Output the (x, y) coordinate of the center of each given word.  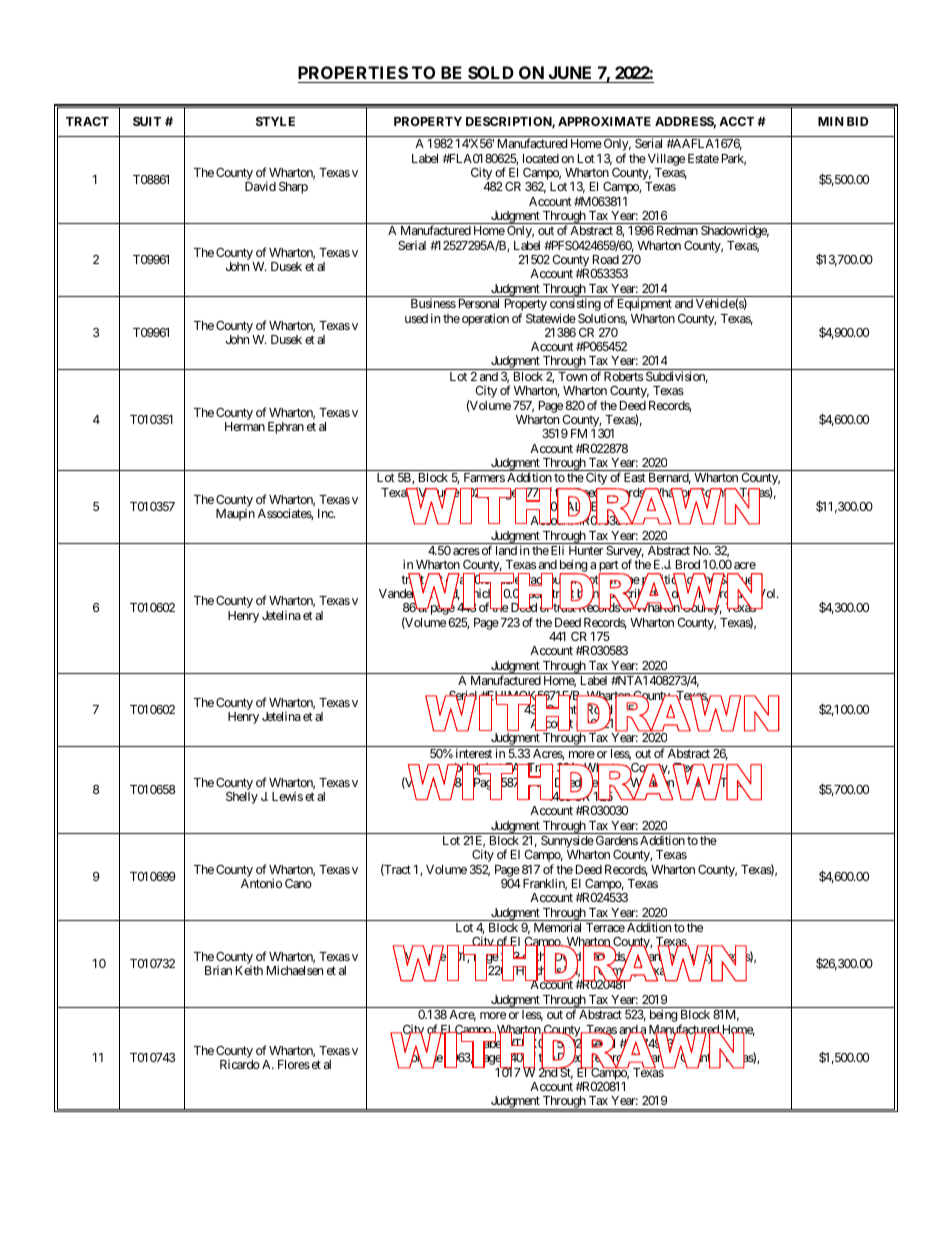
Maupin (235, 515)
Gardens (617, 840)
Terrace (605, 927)
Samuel (737, 580)
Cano (298, 883)
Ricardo (240, 1064)
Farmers (484, 477)
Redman (677, 230)
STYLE (275, 121)
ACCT (736, 121)
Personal (479, 303)
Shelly (242, 798)
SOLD (491, 74)
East (635, 477)
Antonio (261, 883)
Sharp (293, 188)
